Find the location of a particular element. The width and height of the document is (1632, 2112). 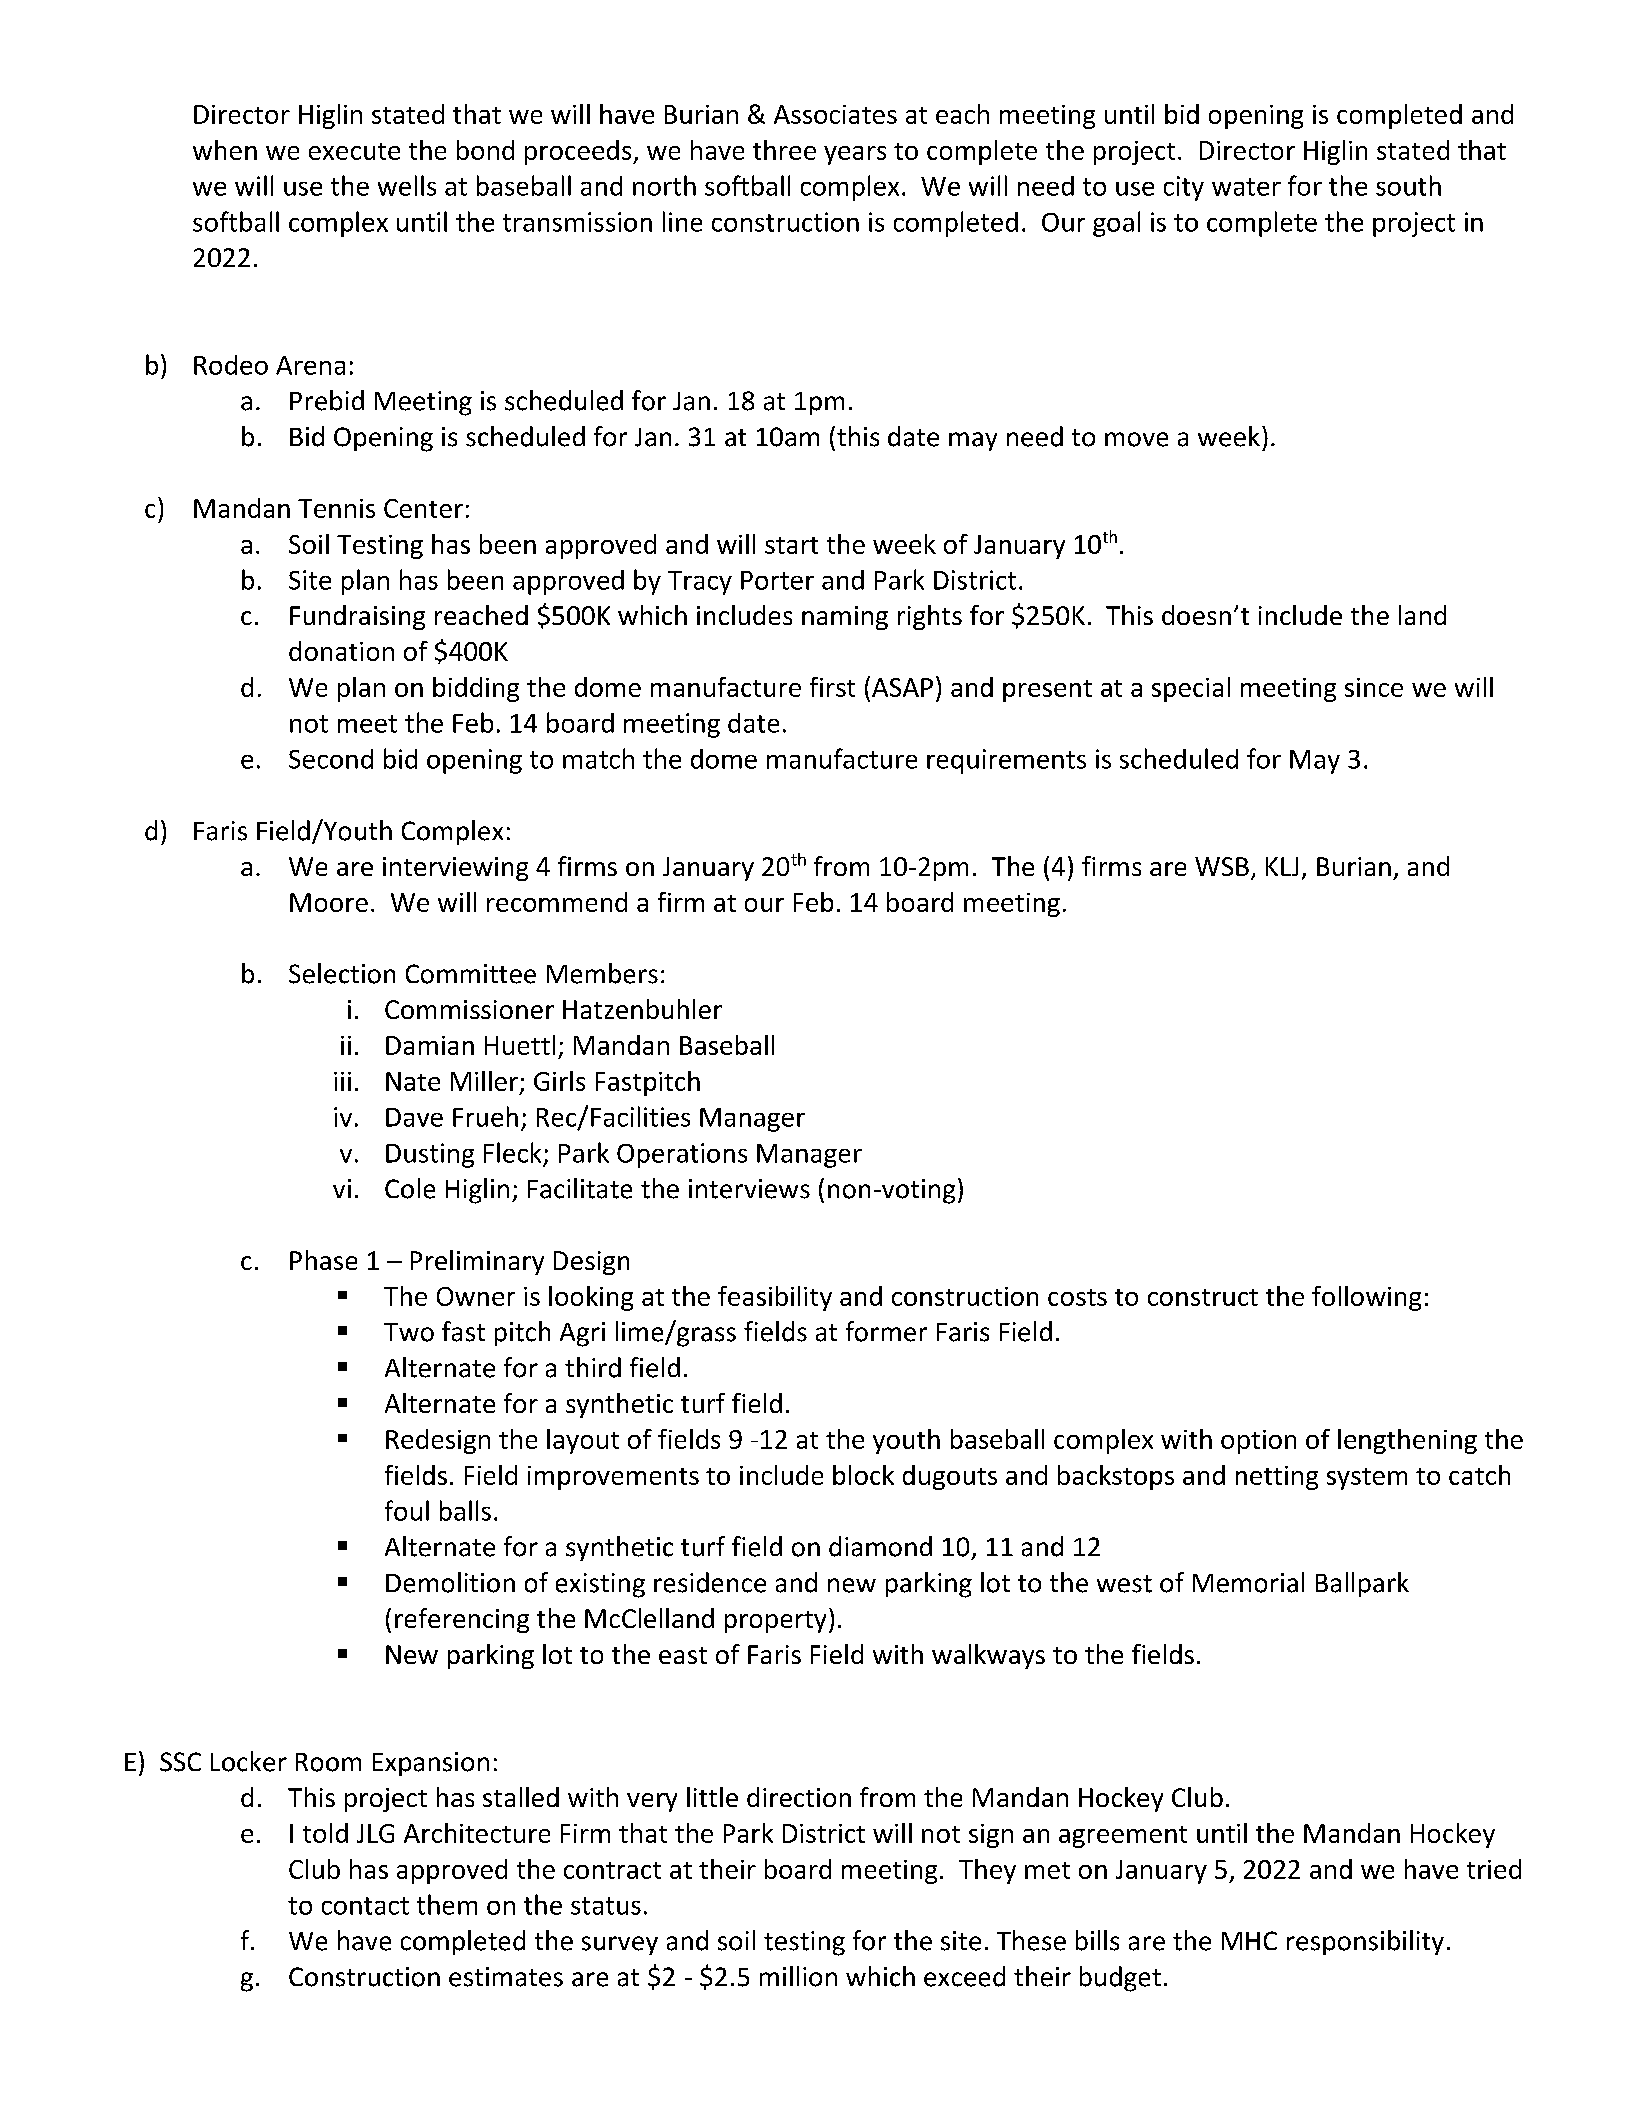

million is located at coordinates (798, 1976).
